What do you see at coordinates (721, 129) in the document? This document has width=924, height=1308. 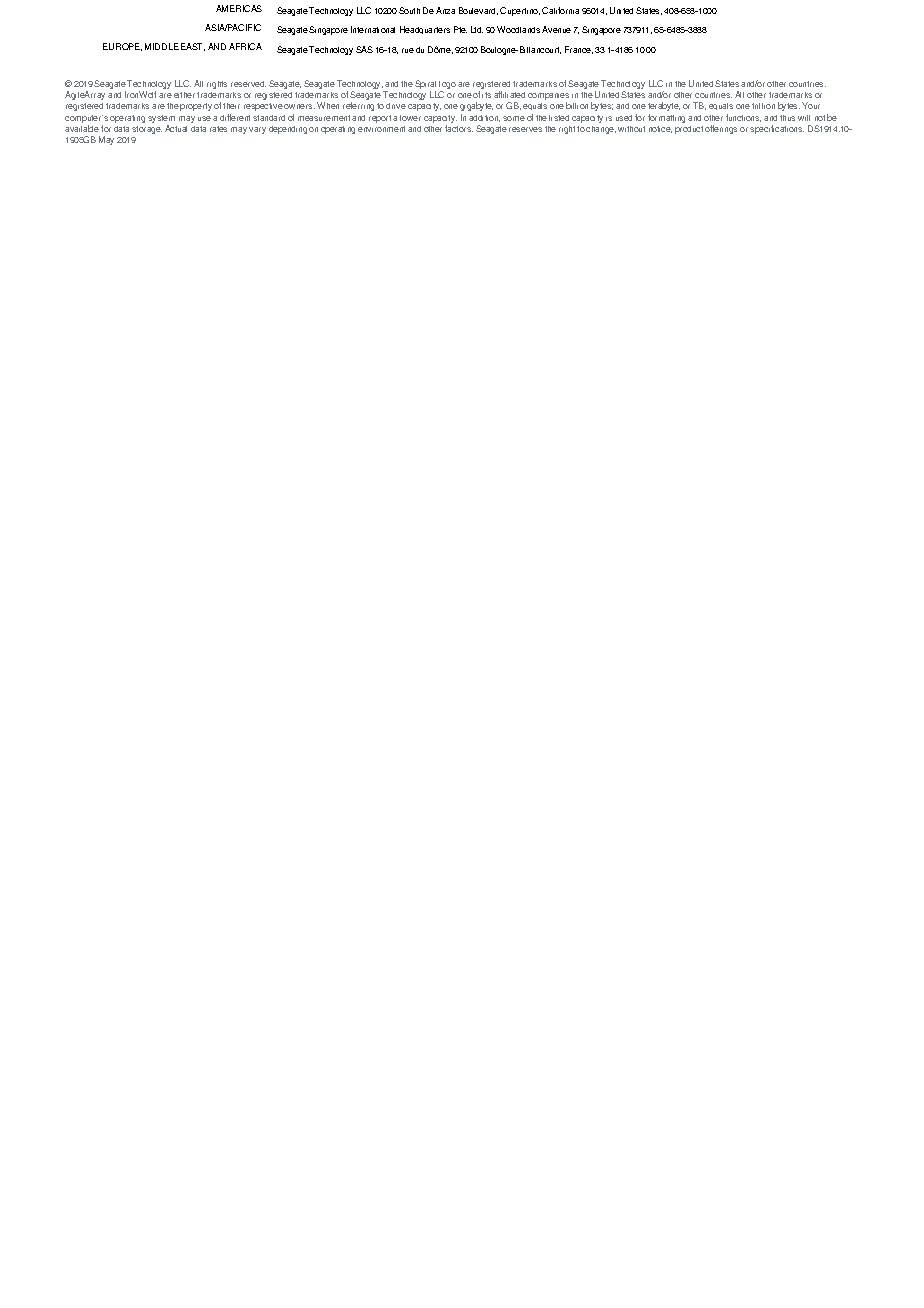 I see `offerings` at bounding box center [721, 129].
